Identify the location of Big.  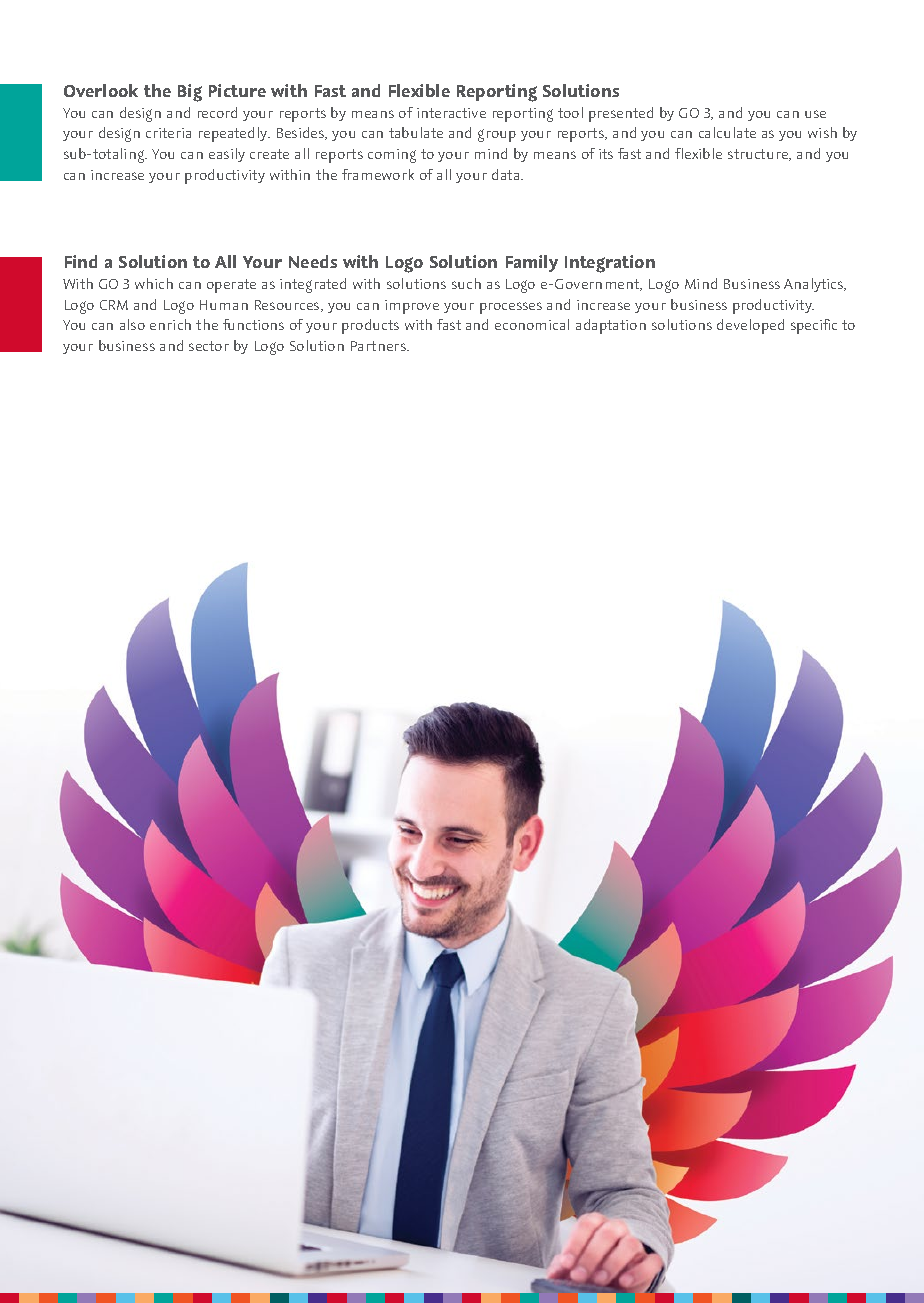
(190, 93).
